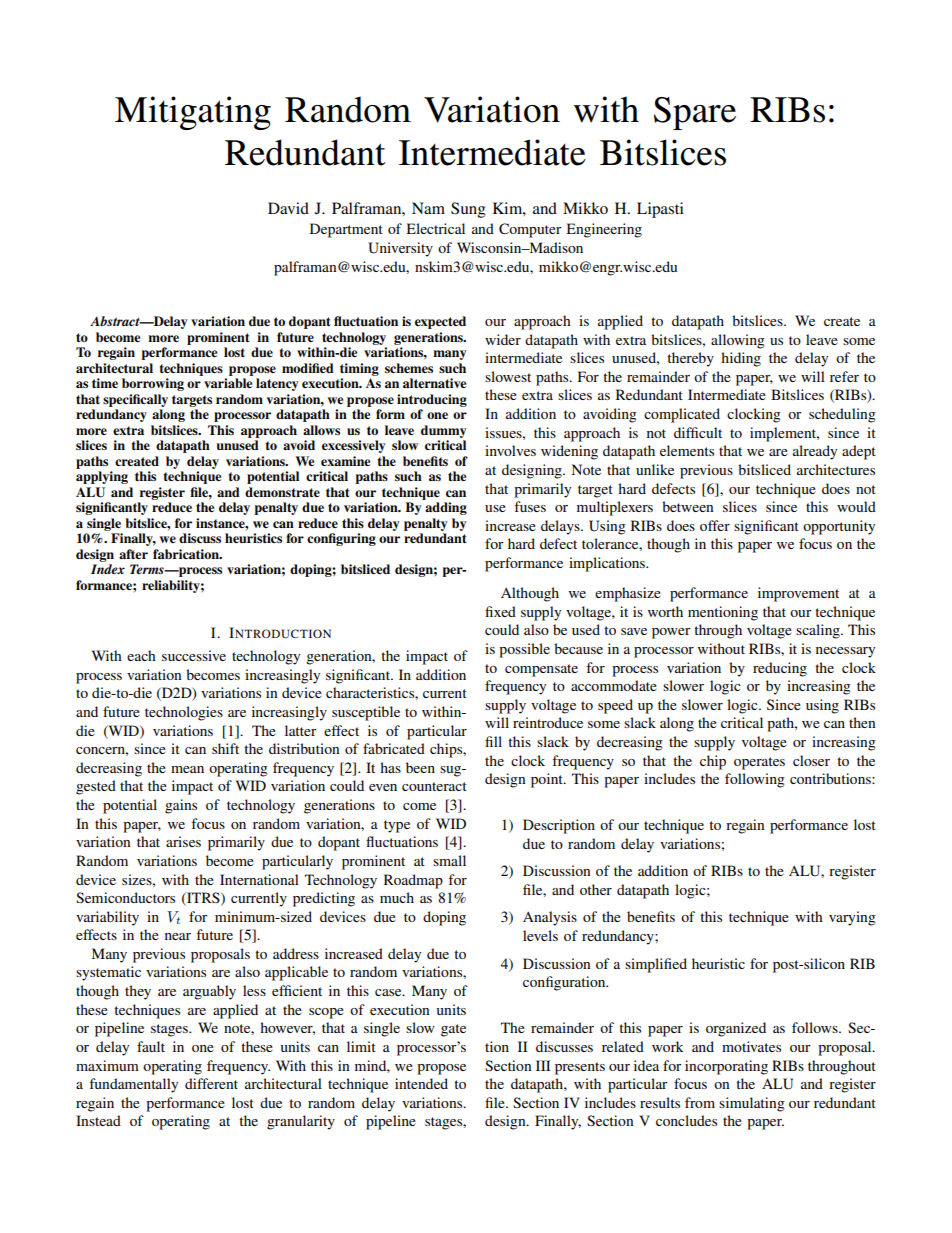  What do you see at coordinates (211, 1083) in the image?
I see `different` at bounding box center [211, 1083].
